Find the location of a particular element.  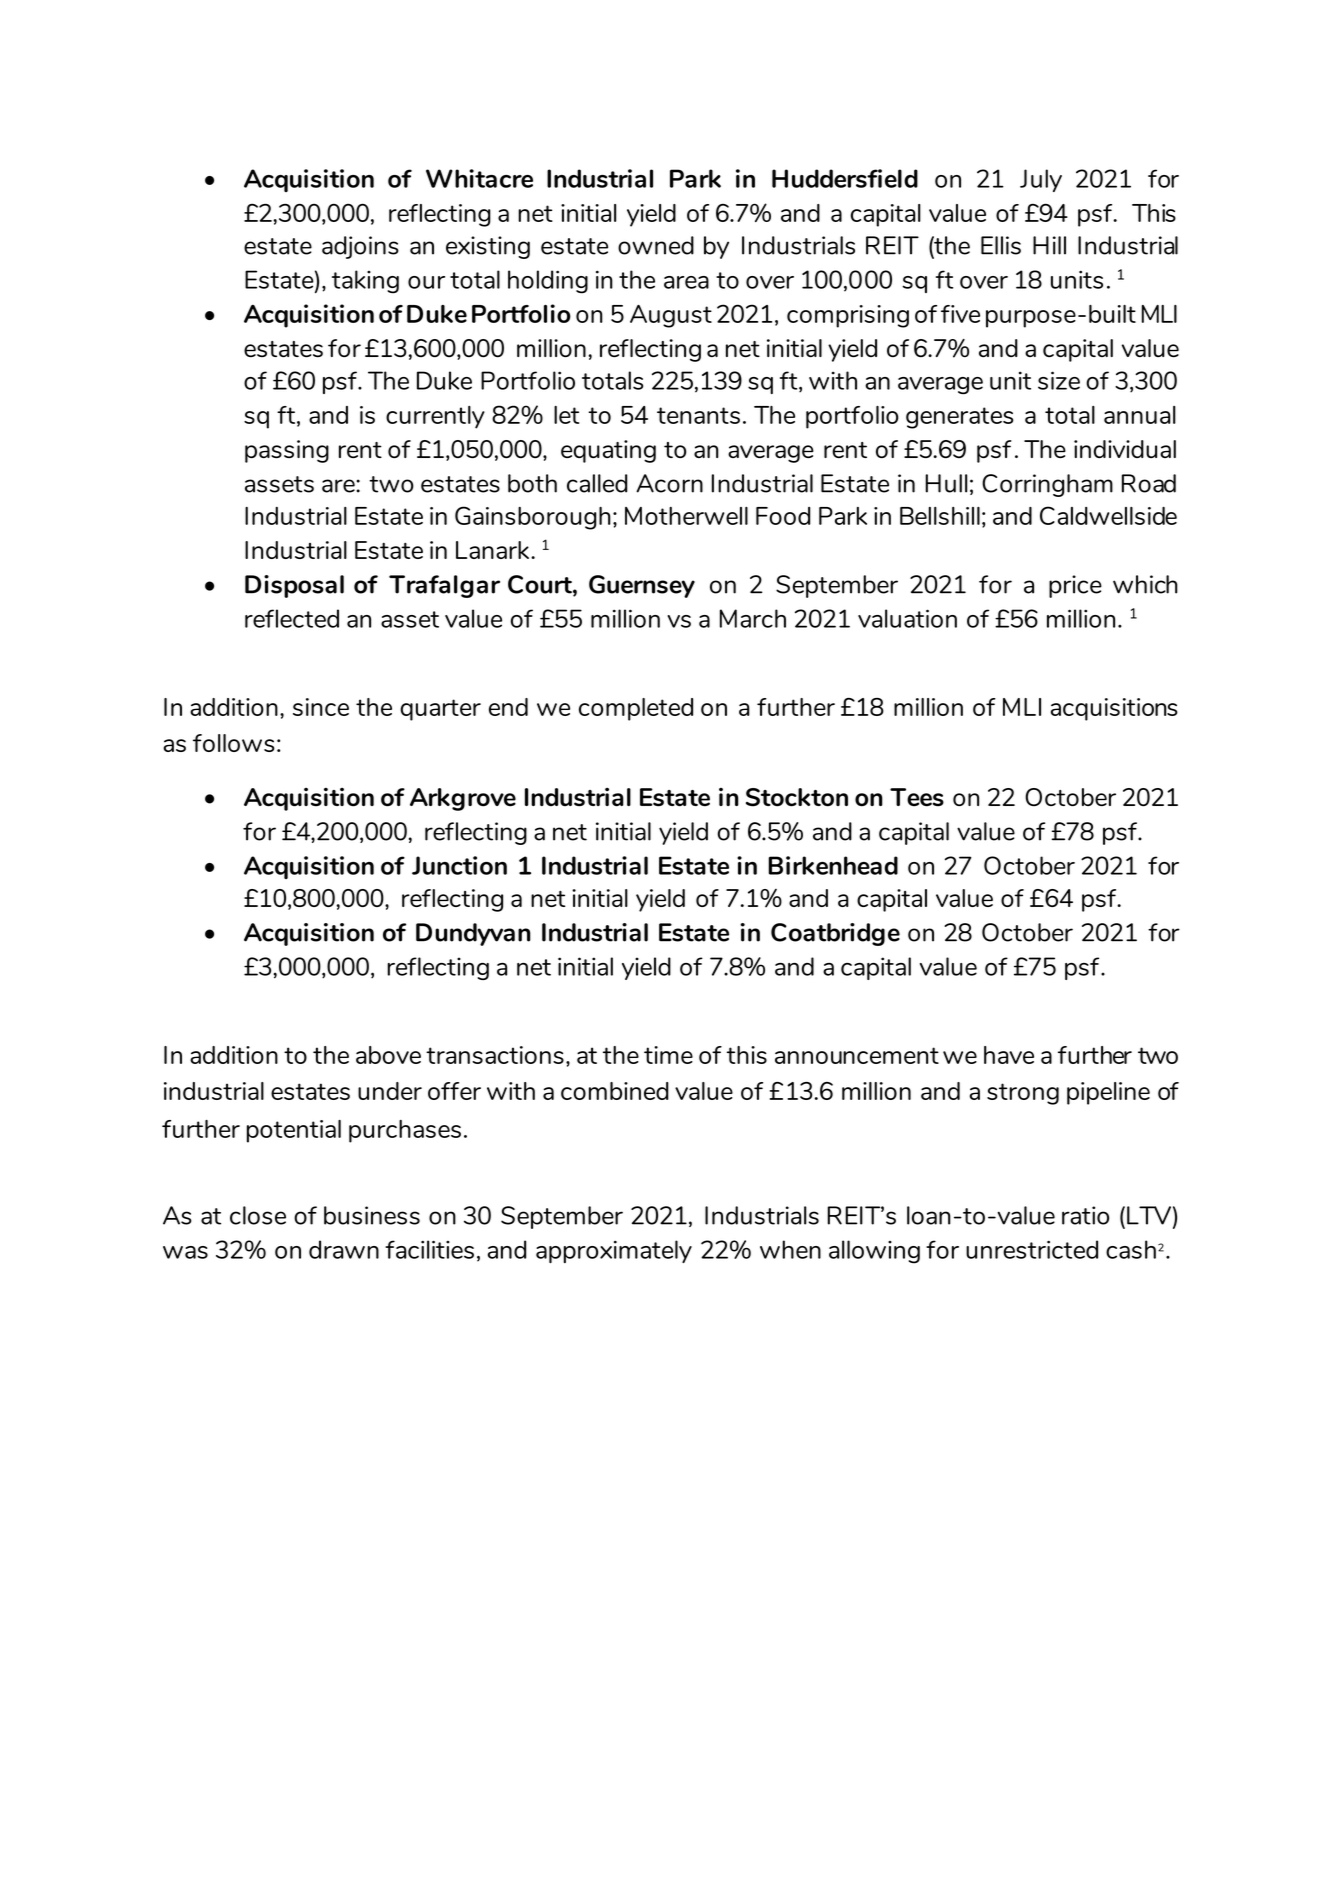

Tees is located at coordinates (917, 797).
